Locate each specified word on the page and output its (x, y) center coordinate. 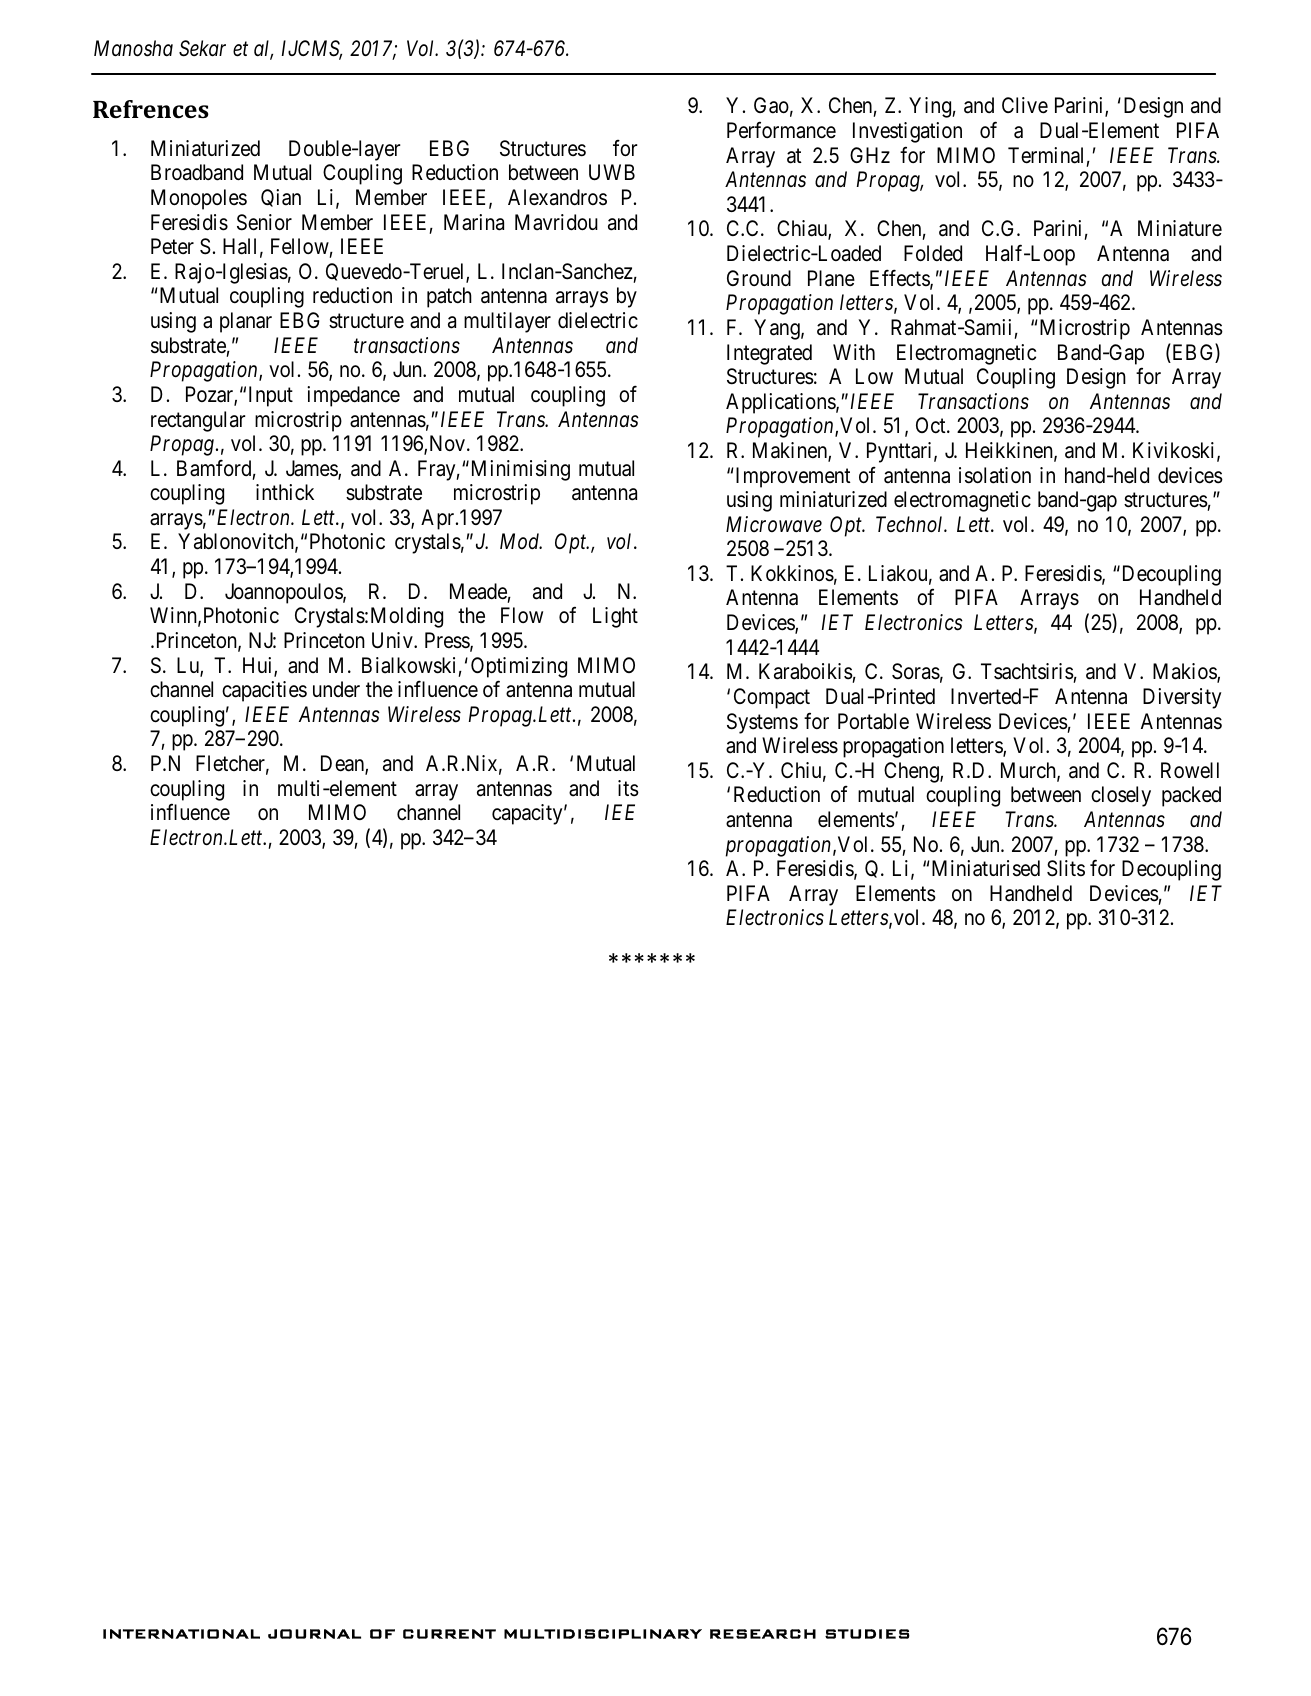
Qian (281, 198)
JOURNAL (314, 1634)
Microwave (774, 524)
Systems (762, 723)
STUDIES (867, 1634)
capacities (264, 691)
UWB (612, 172)
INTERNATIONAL (181, 1634)
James (312, 469)
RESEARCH (763, 1634)
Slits (1066, 868)
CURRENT (449, 1634)
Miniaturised (986, 868)
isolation (995, 475)
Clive (1025, 105)
